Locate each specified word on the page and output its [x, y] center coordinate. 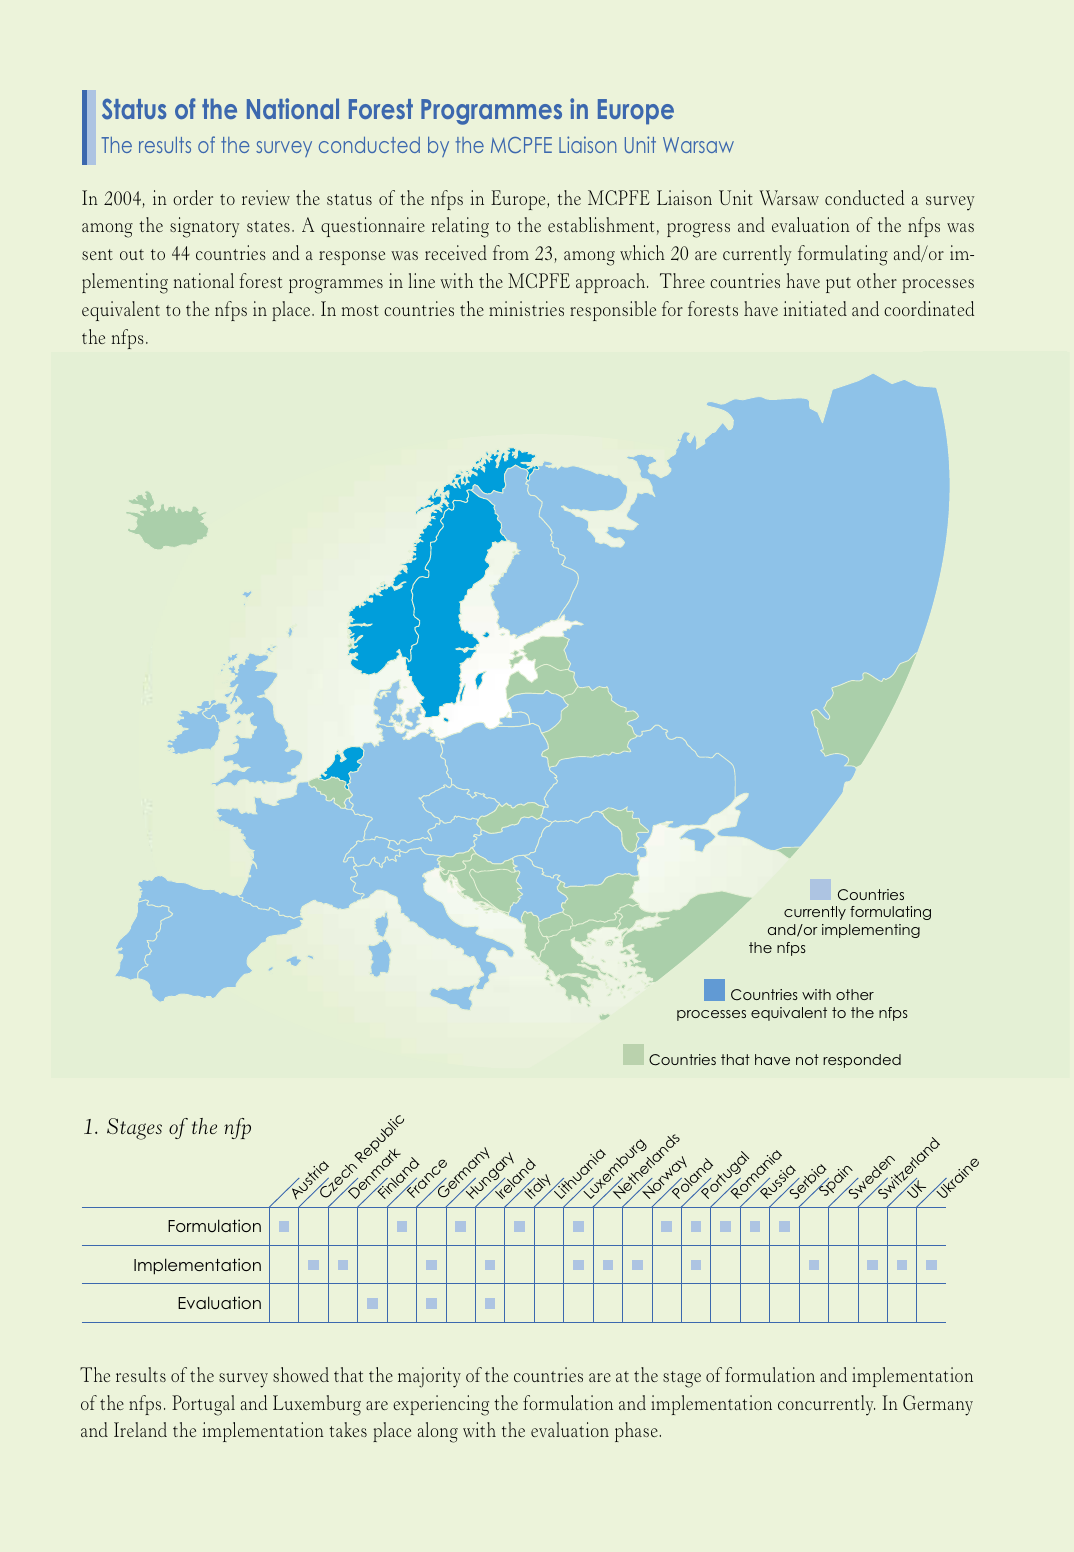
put [838, 285]
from [511, 252]
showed [301, 1374]
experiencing [441, 1405]
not [807, 1059]
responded [862, 1061]
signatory [204, 227]
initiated [815, 308]
